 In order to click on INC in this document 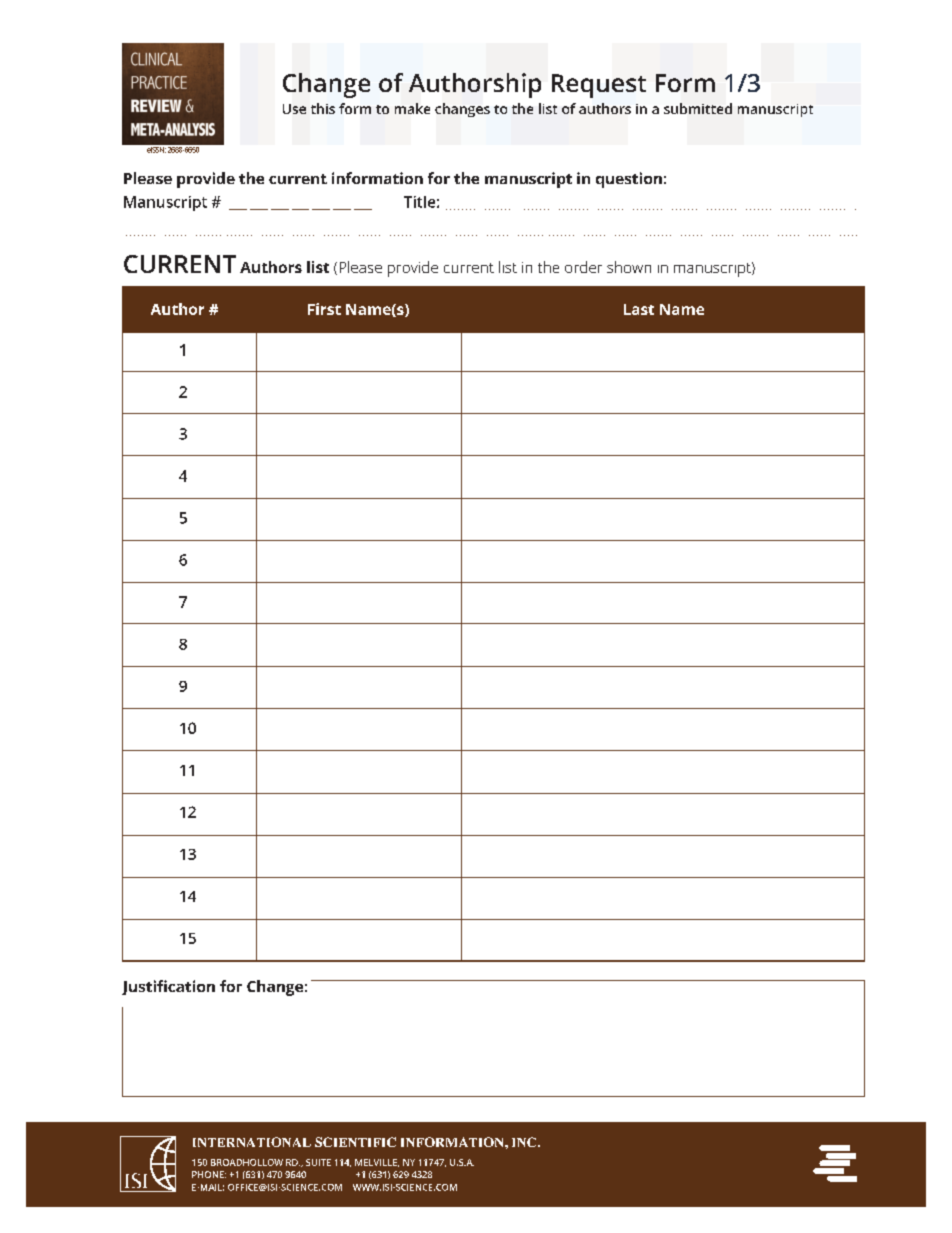, I will do `click(525, 1142)`.
